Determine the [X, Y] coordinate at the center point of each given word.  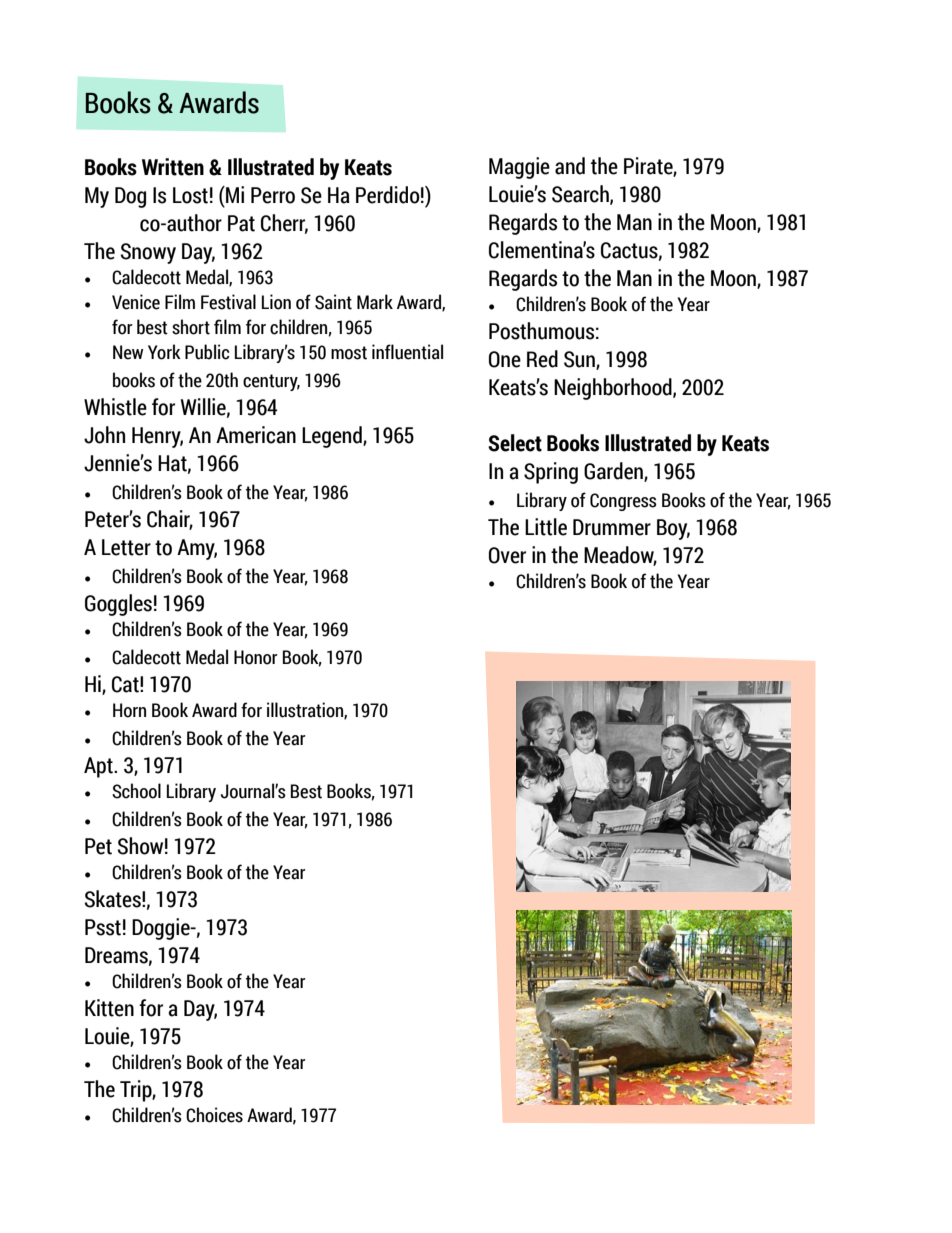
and [570, 166]
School [136, 791]
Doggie [162, 929]
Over [507, 555]
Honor [256, 657]
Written [173, 167]
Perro [273, 195]
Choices [214, 1115]
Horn [129, 710]
